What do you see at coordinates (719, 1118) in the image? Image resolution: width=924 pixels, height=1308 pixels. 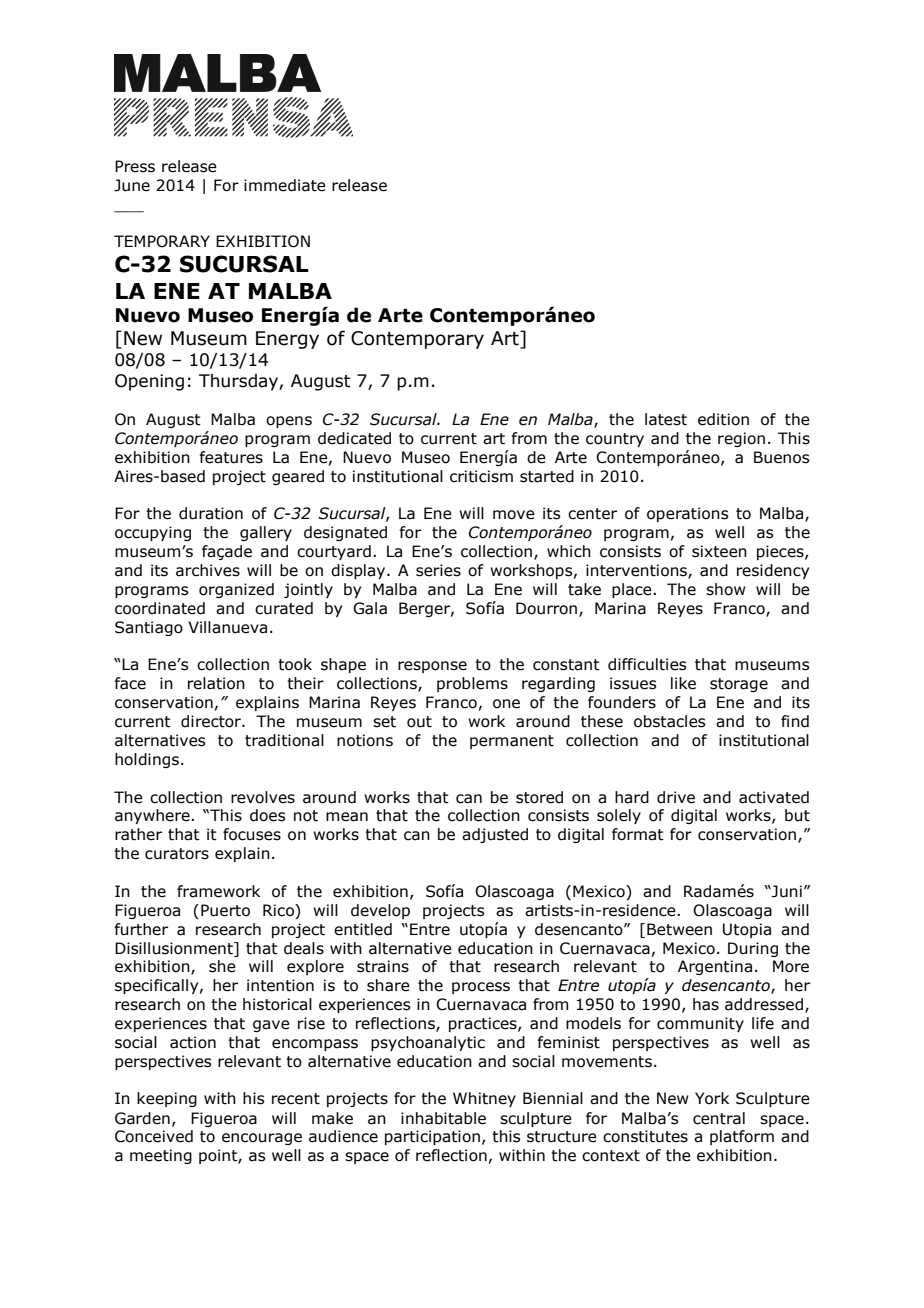 I see `central` at bounding box center [719, 1118].
